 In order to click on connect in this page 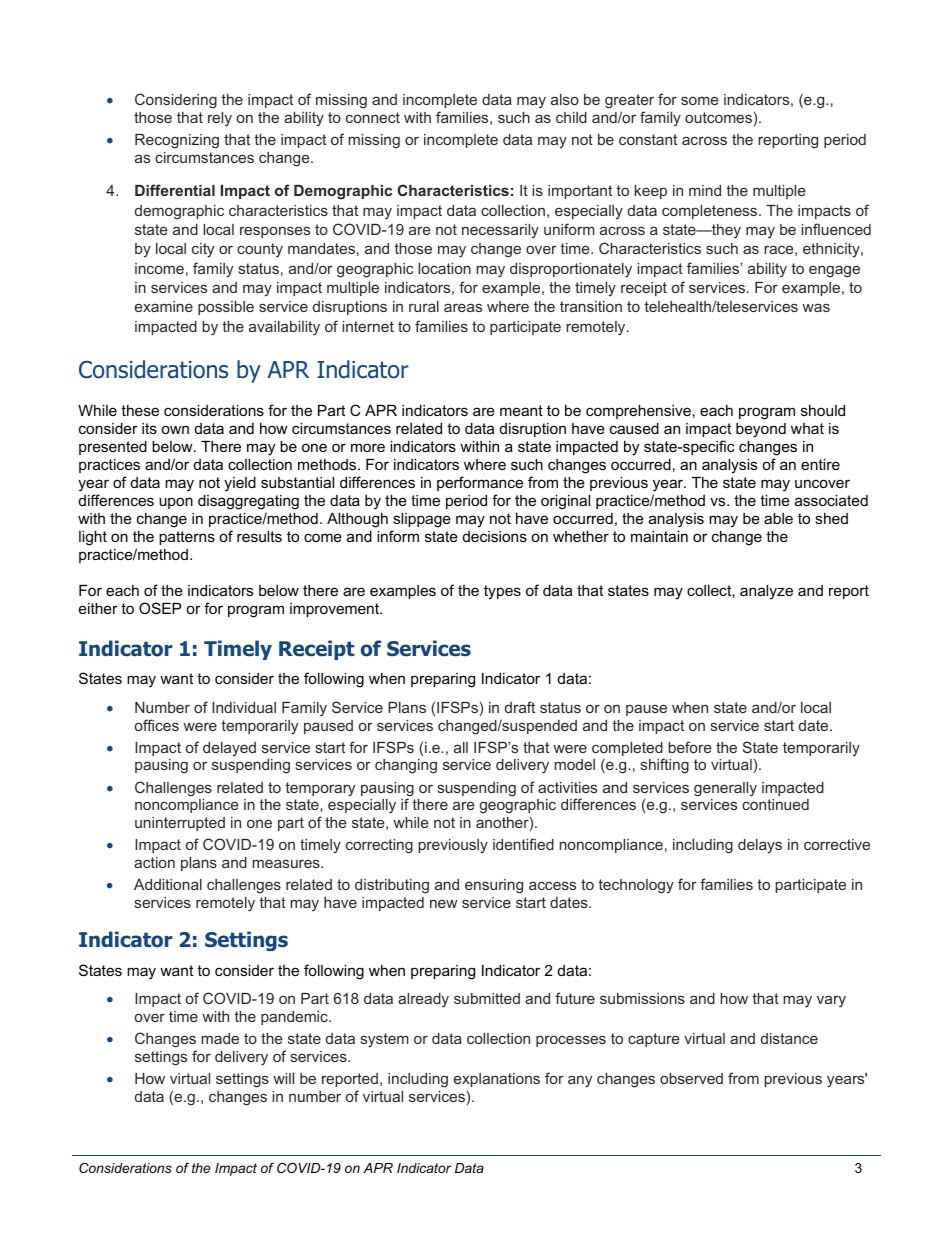, I will do `click(373, 117)`.
